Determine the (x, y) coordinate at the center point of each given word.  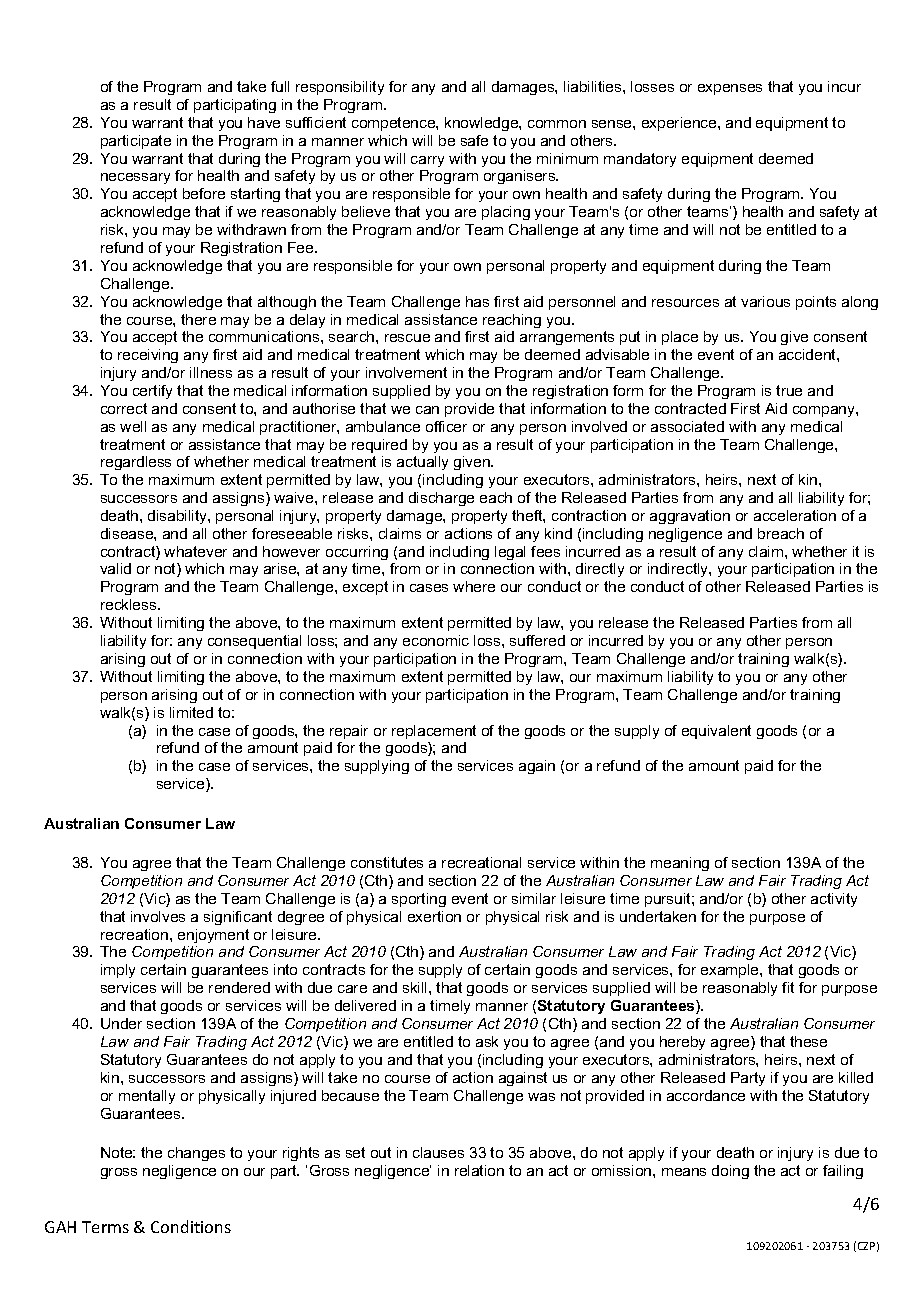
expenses (730, 89)
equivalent (716, 732)
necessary (135, 178)
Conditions (191, 1226)
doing (730, 1172)
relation (479, 1170)
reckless (130, 604)
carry (427, 161)
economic (436, 640)
